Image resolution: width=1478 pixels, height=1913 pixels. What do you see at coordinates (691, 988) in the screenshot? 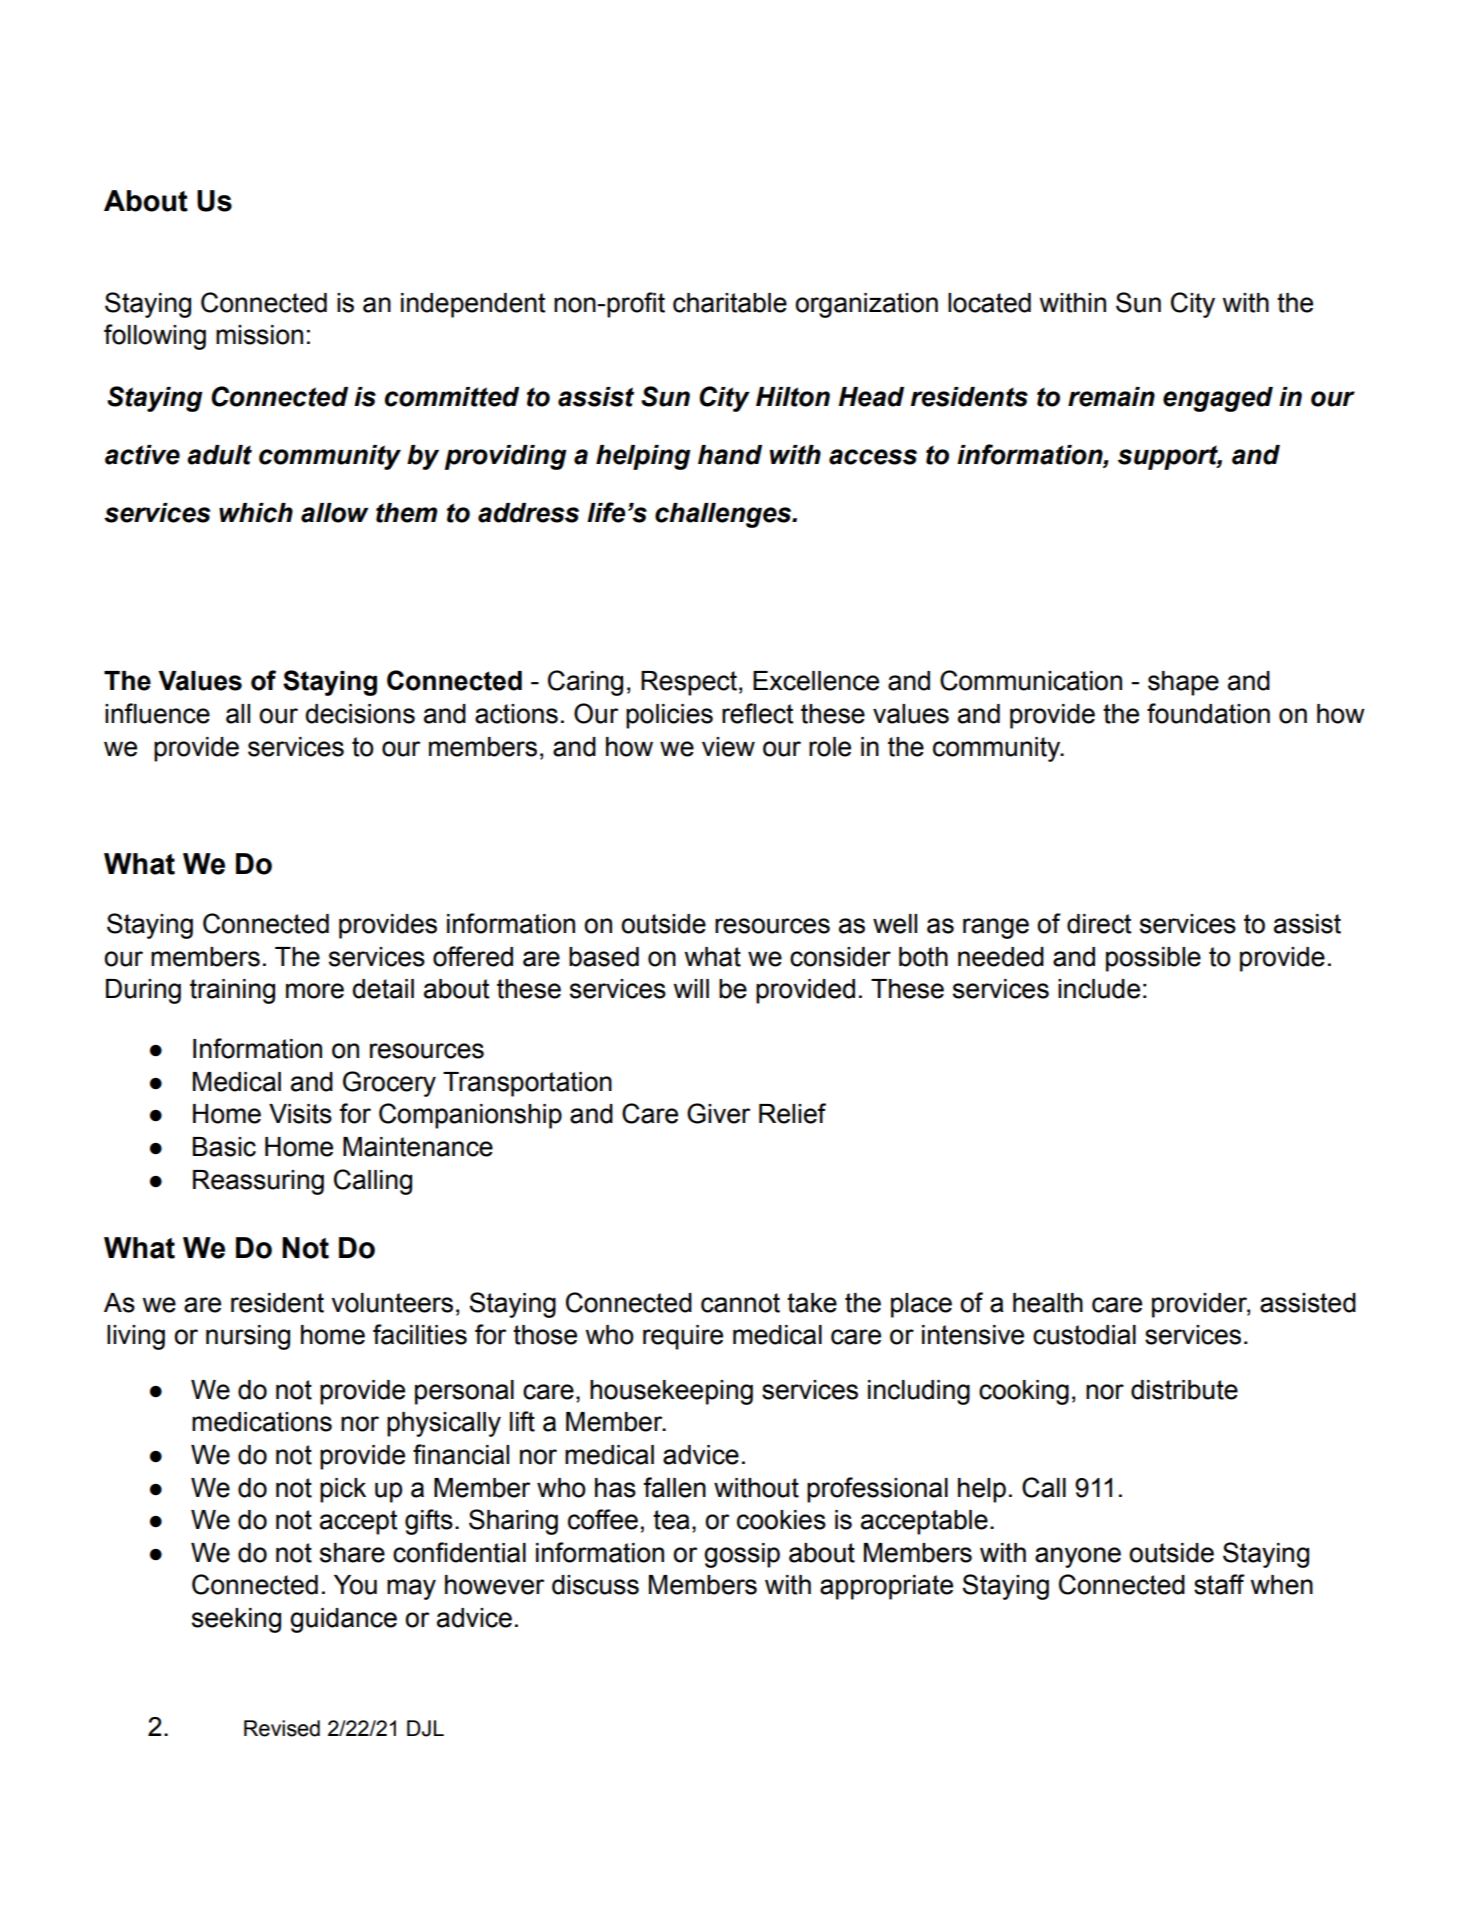
I see `will` at bounding box center [691, 988].
